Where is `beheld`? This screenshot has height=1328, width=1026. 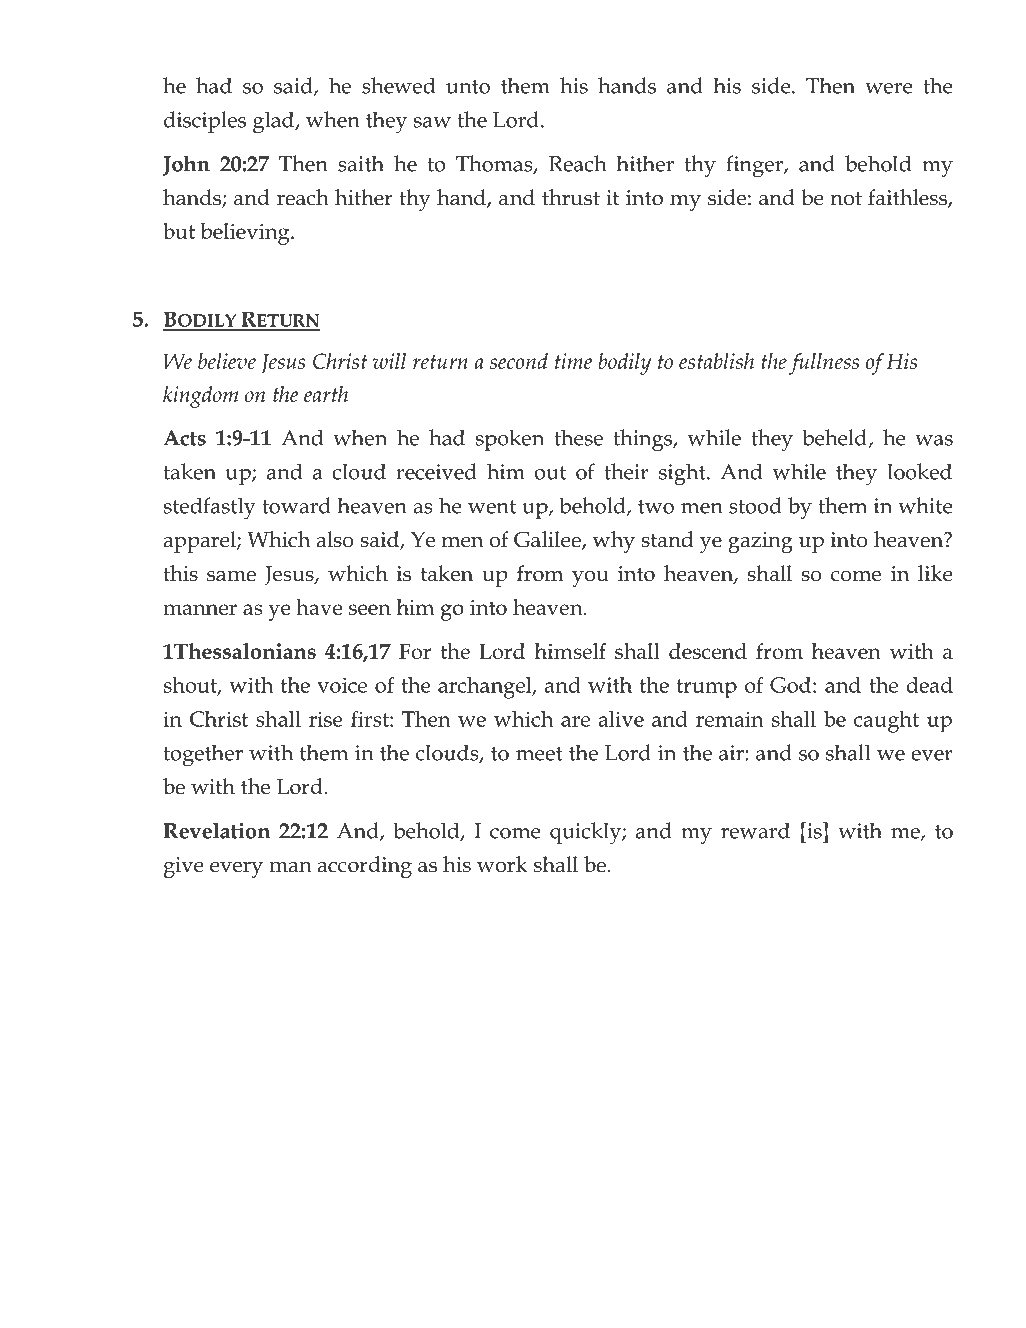
beheld is located at coordinates (835, 438).
